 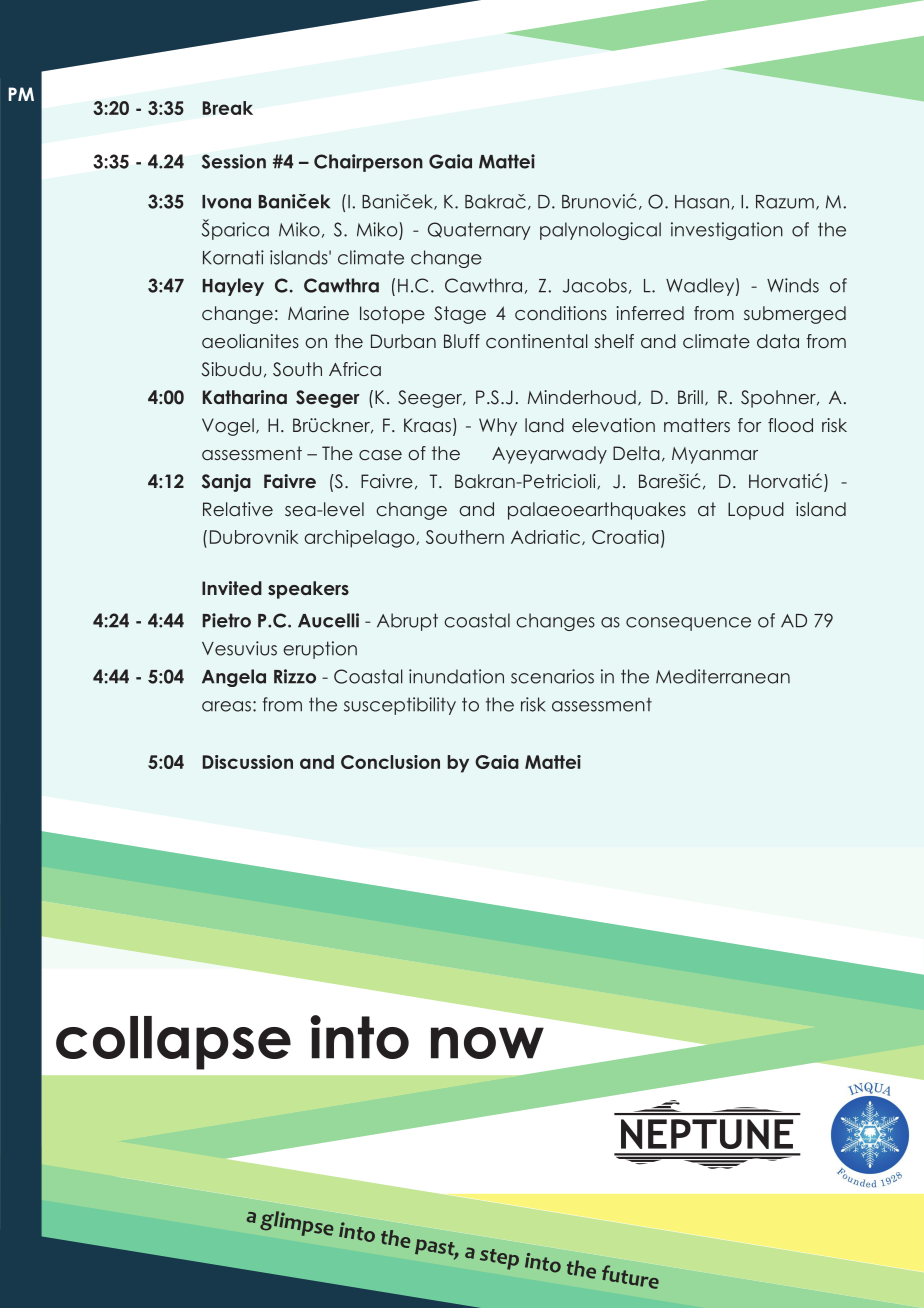 What do you see at coordinates (778, 341) in the image?
I see `data` at bounding box center [778, 341].
